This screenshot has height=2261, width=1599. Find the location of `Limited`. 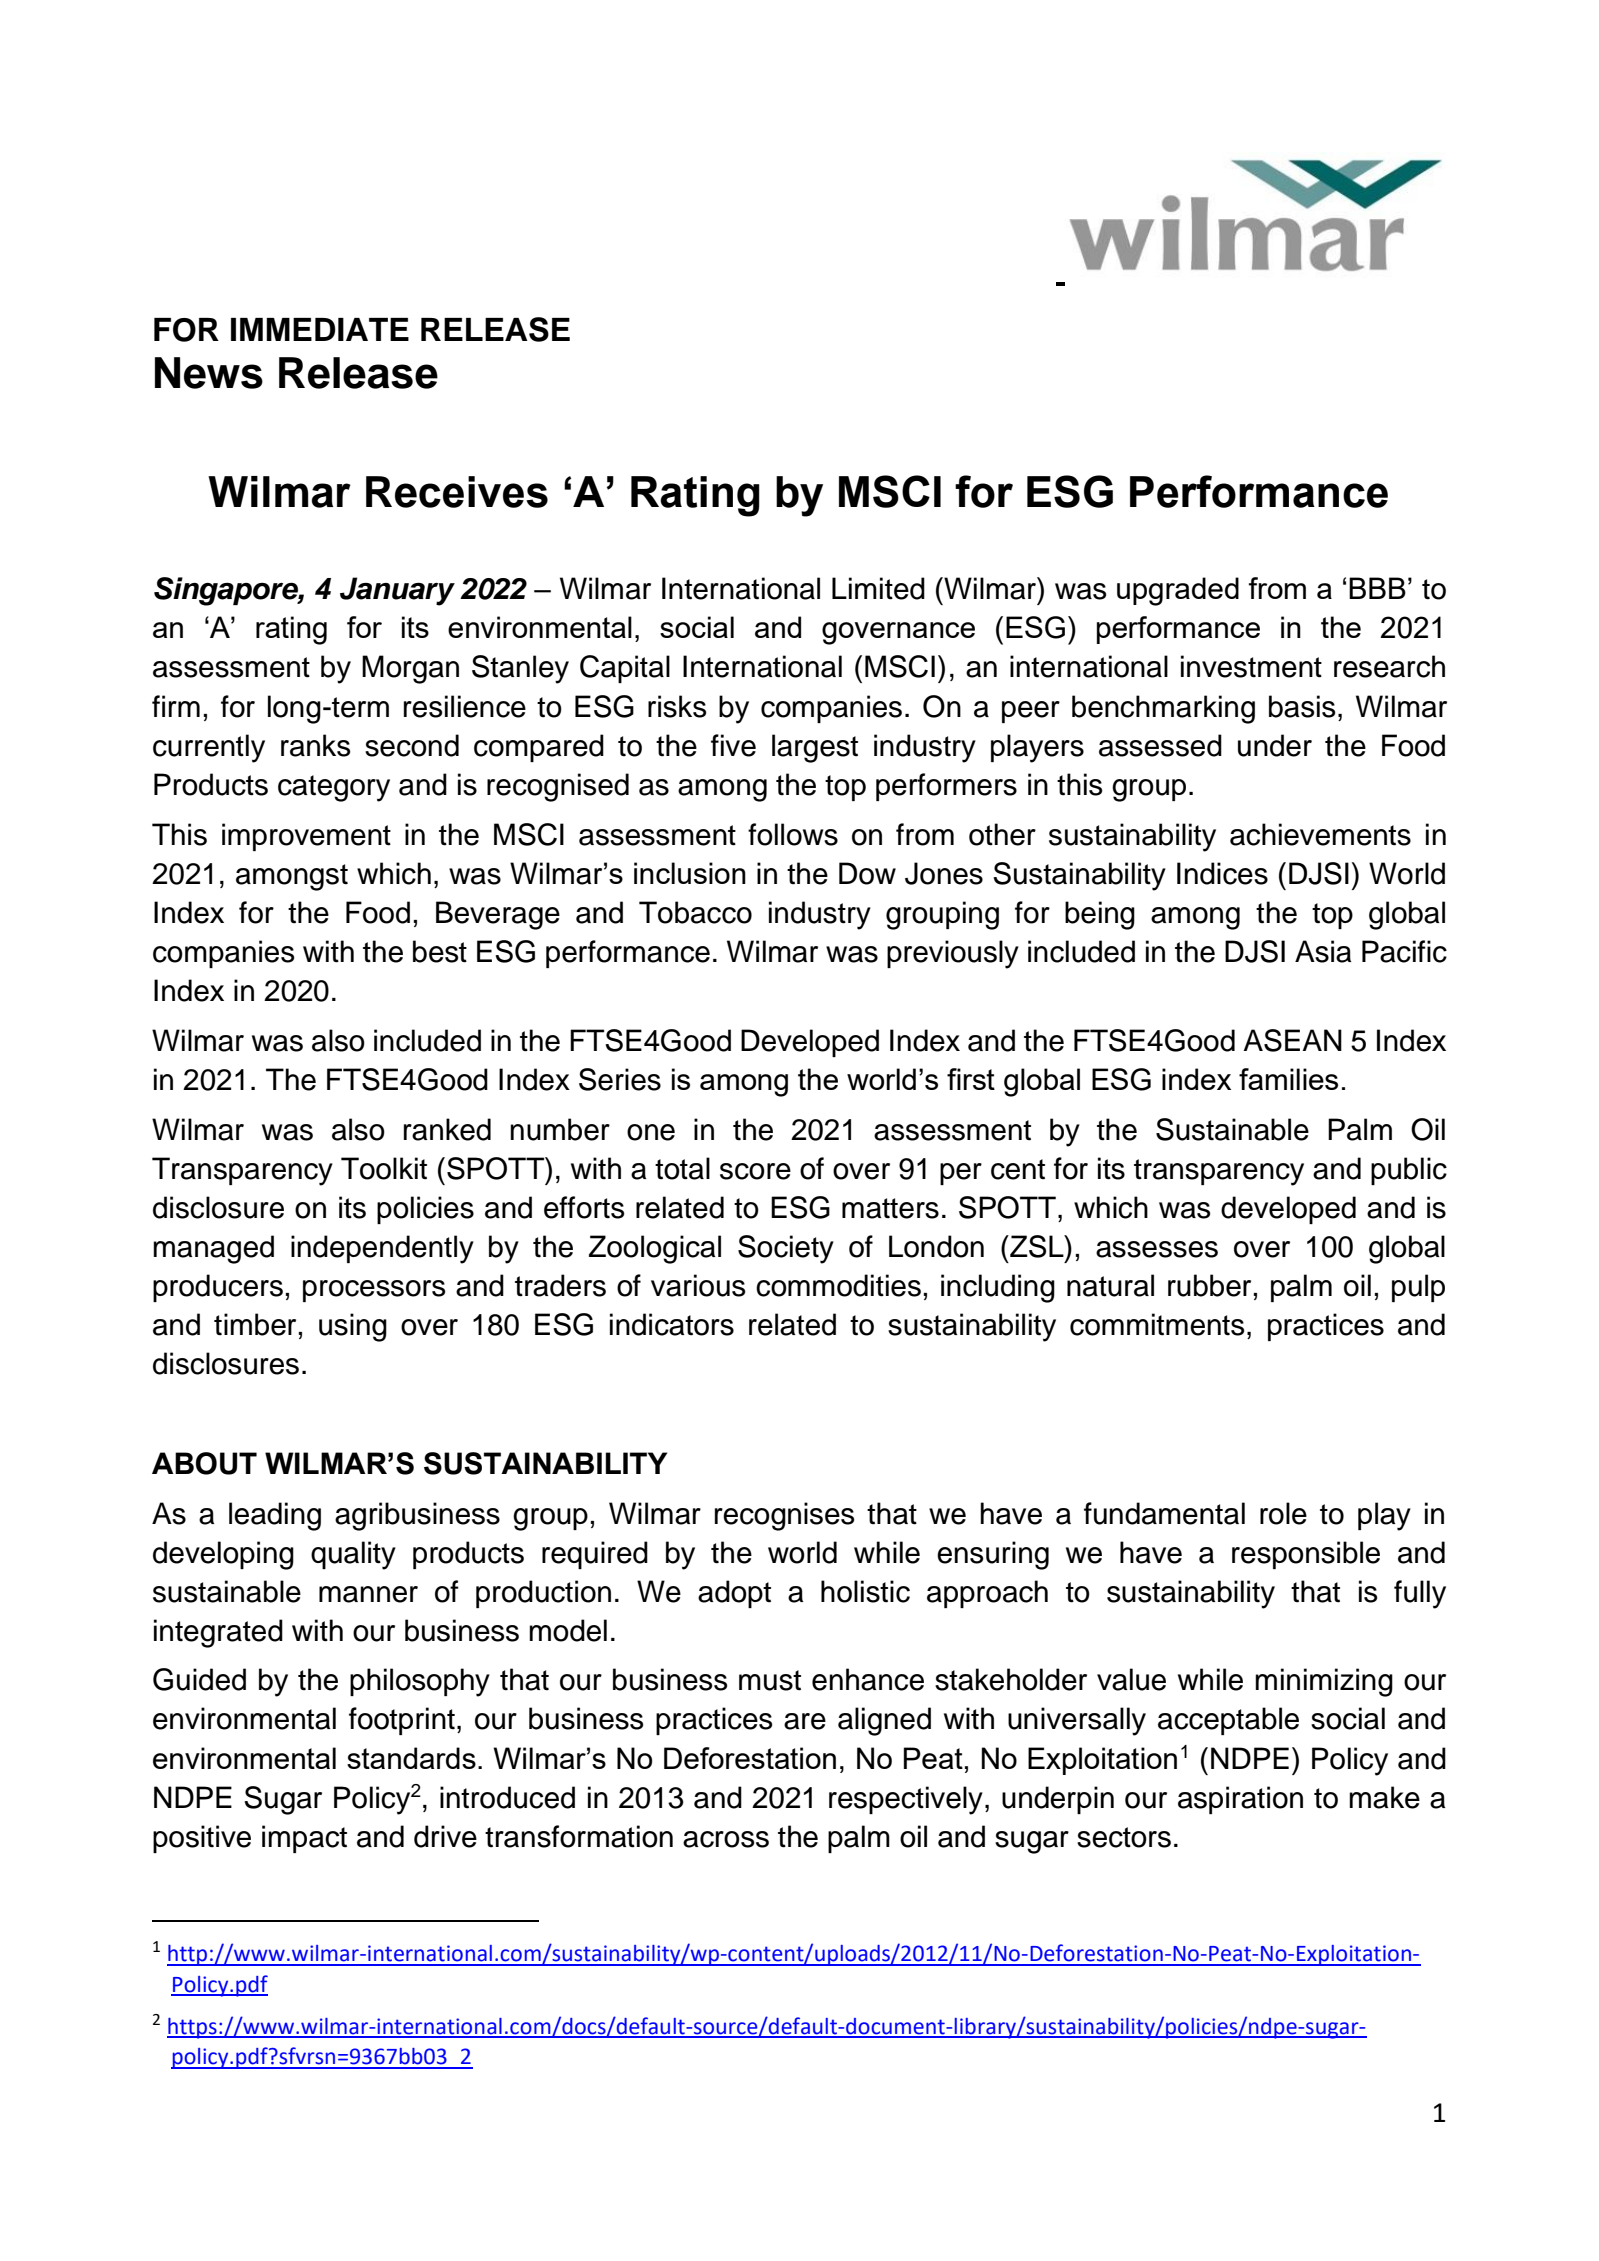

Limited is located at coordinates (878, 588).
